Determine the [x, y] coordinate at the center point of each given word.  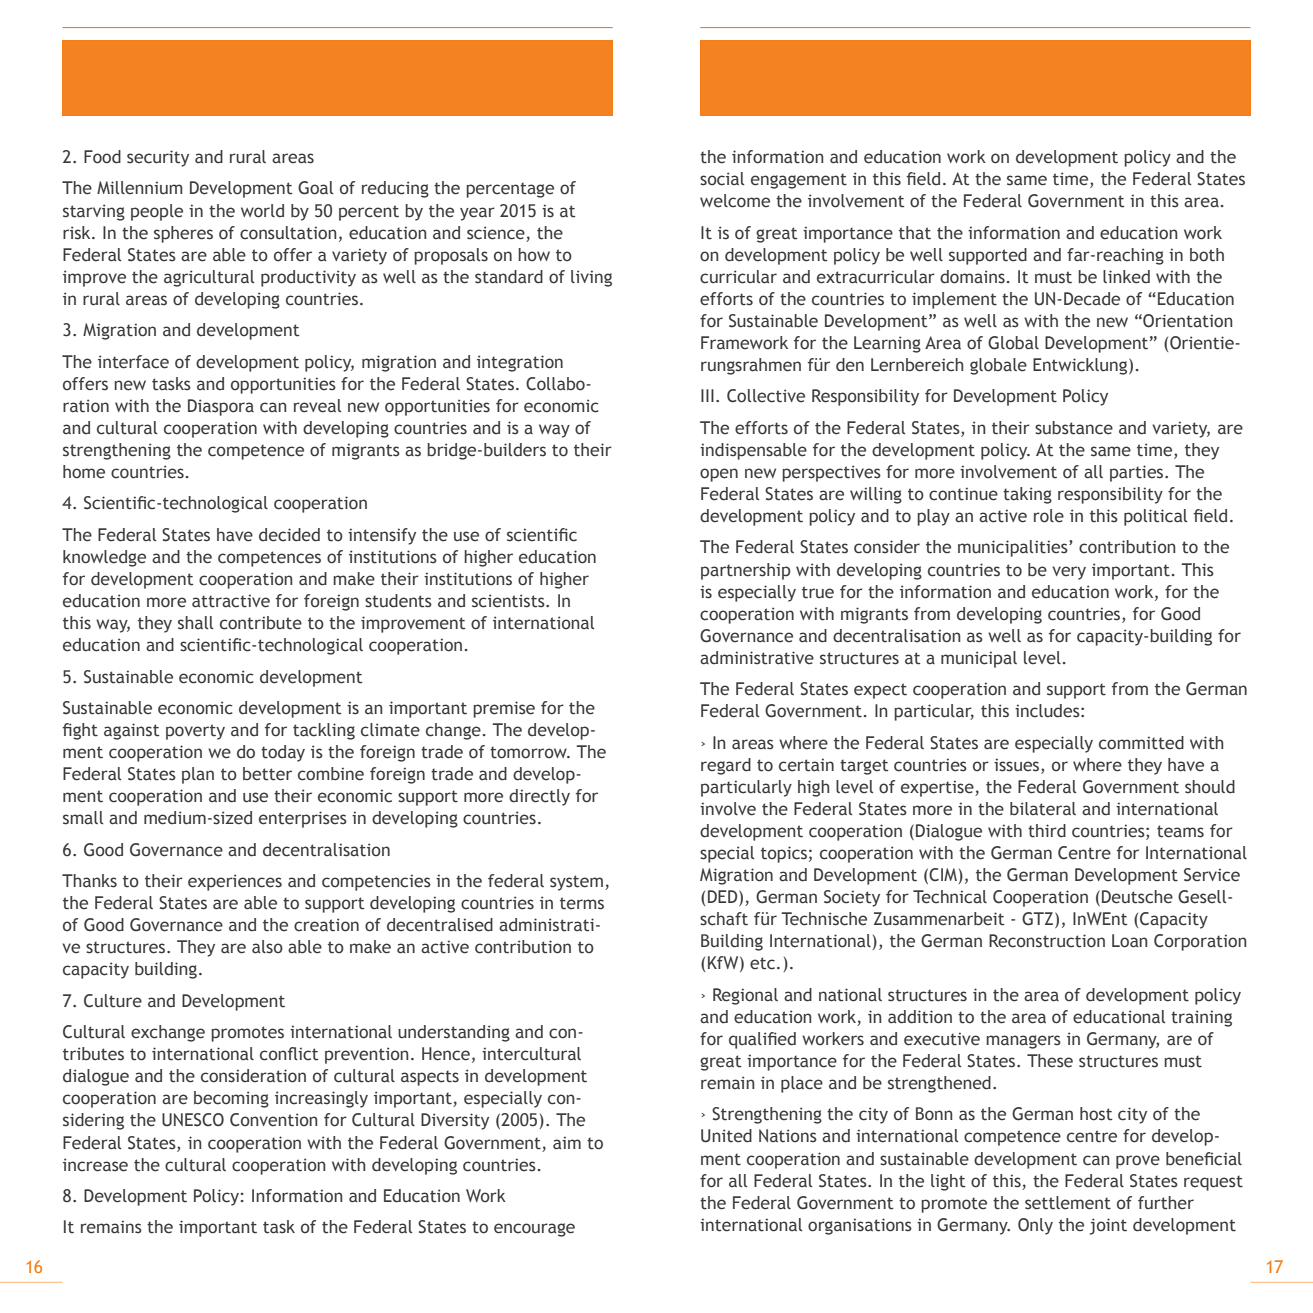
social [722, 179]
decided [289, 535]
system [576, 883]
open [719, 475]
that [915, 233]
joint [1108, 1226]
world [262, 211]
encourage [534, 1230]
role [1049, 516]
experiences [235, 882]
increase [95, 1165]
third [1047, 831]
